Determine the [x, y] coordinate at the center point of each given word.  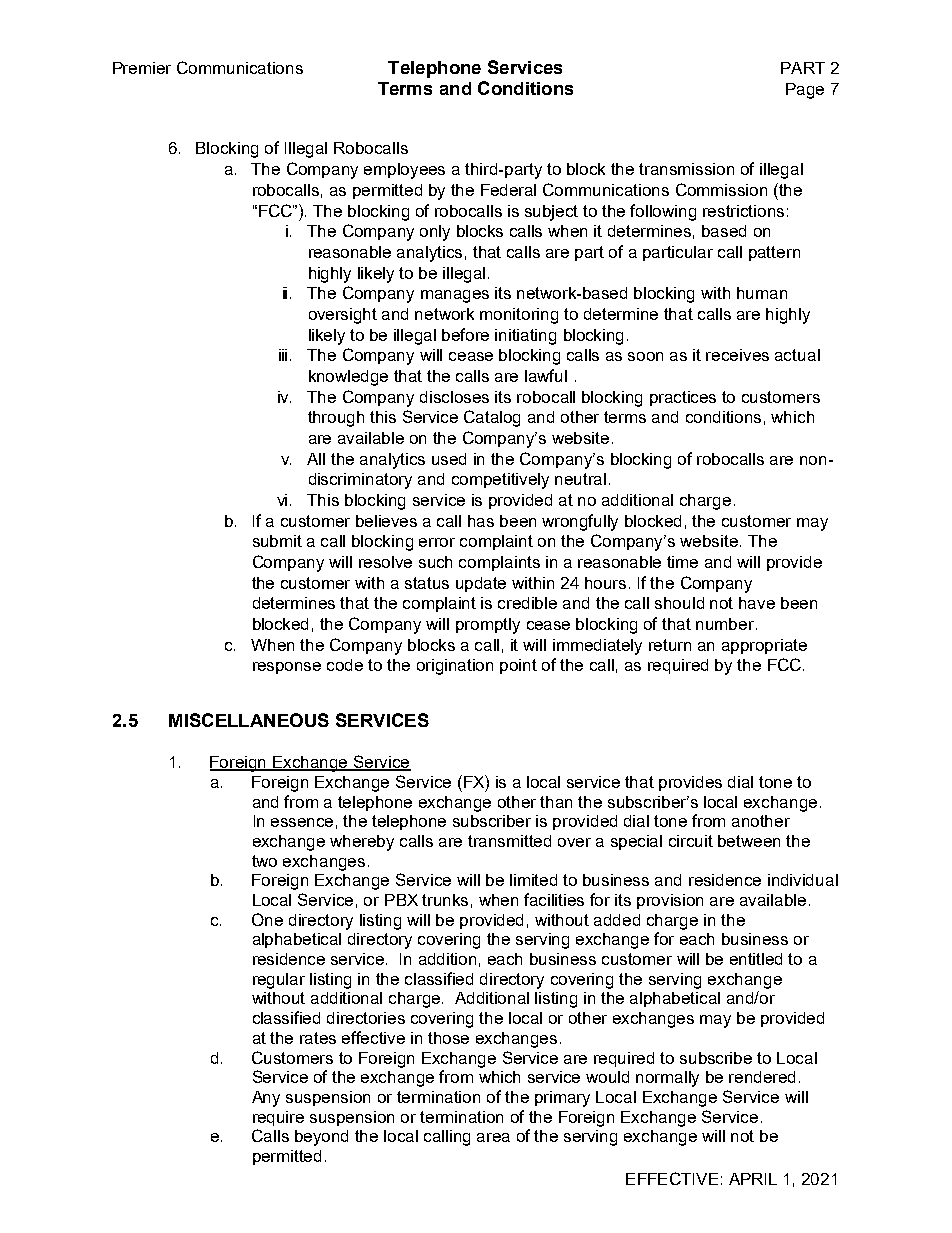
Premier [142, 68]
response [287, 668]
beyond [321, 1138]
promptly [488, 626]
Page [805, 91]
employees [404, 171]
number [726, 624]
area [493, 1137]
